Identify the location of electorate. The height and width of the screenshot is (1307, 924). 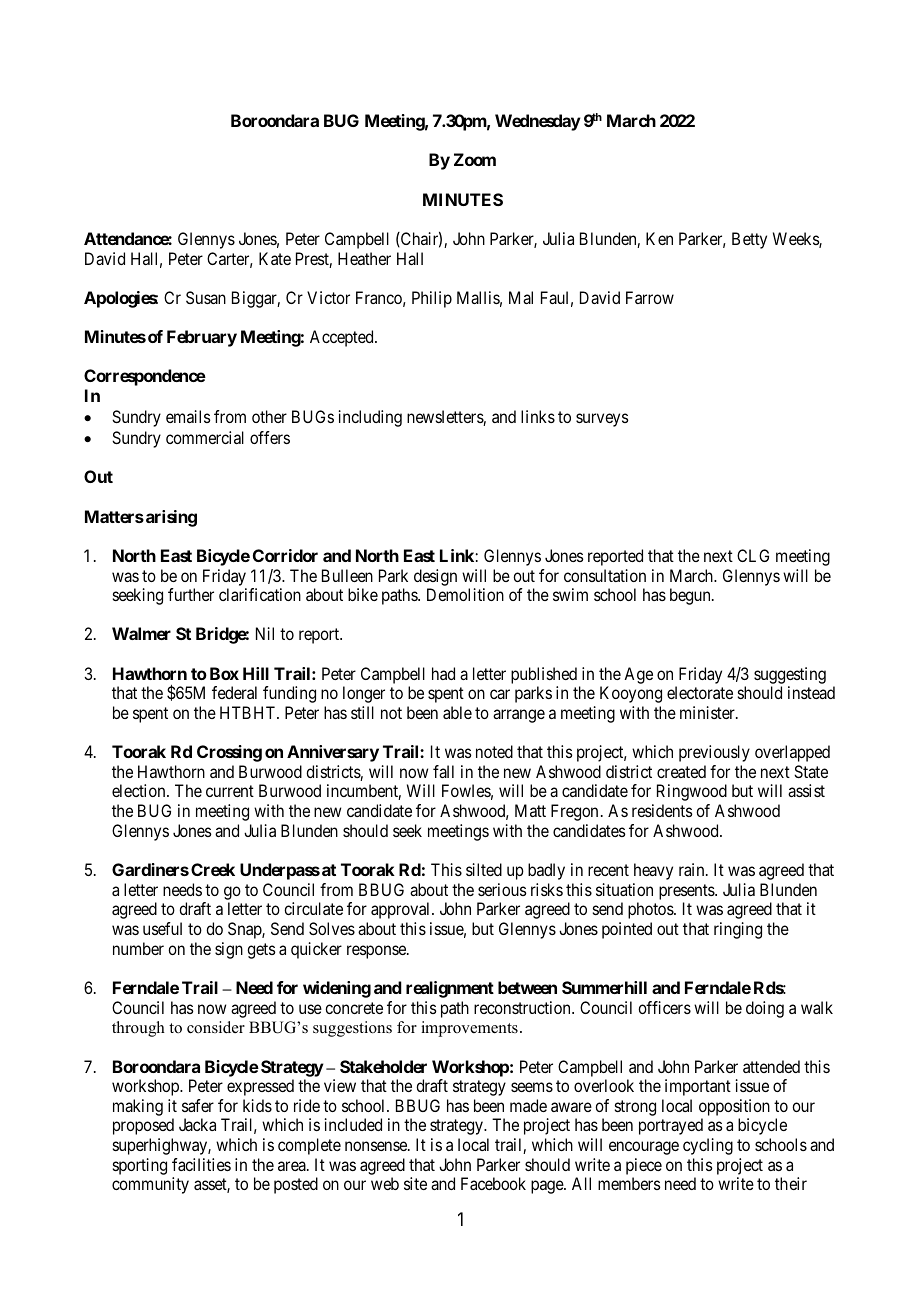
(700, 692).
